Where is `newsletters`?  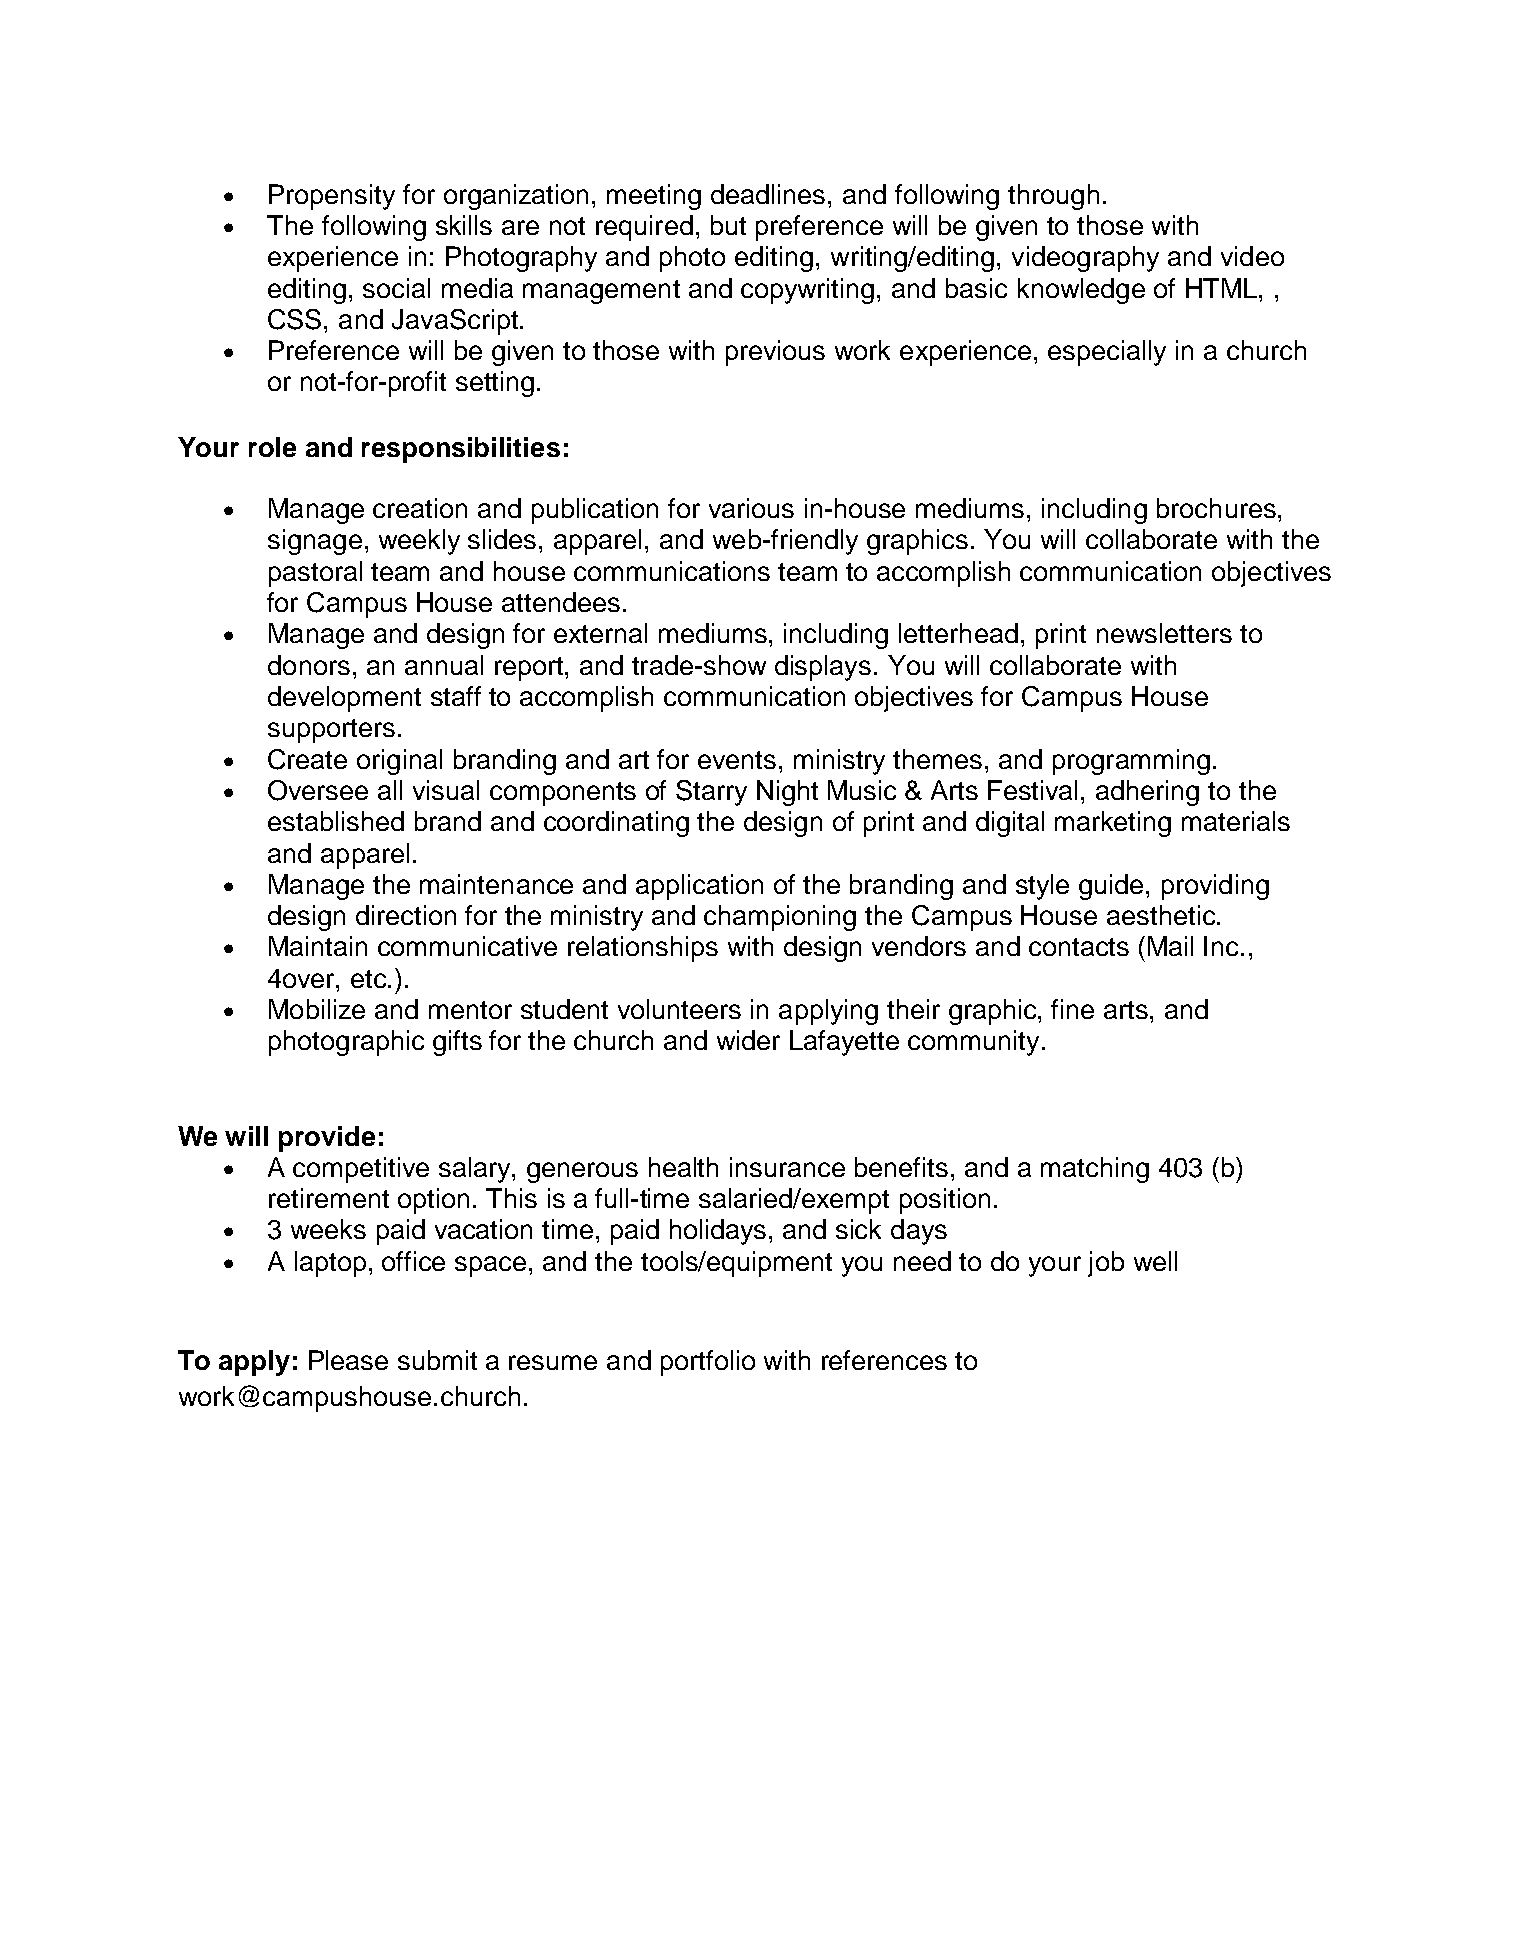 newsletters is located at coordinates (1164, 633).
